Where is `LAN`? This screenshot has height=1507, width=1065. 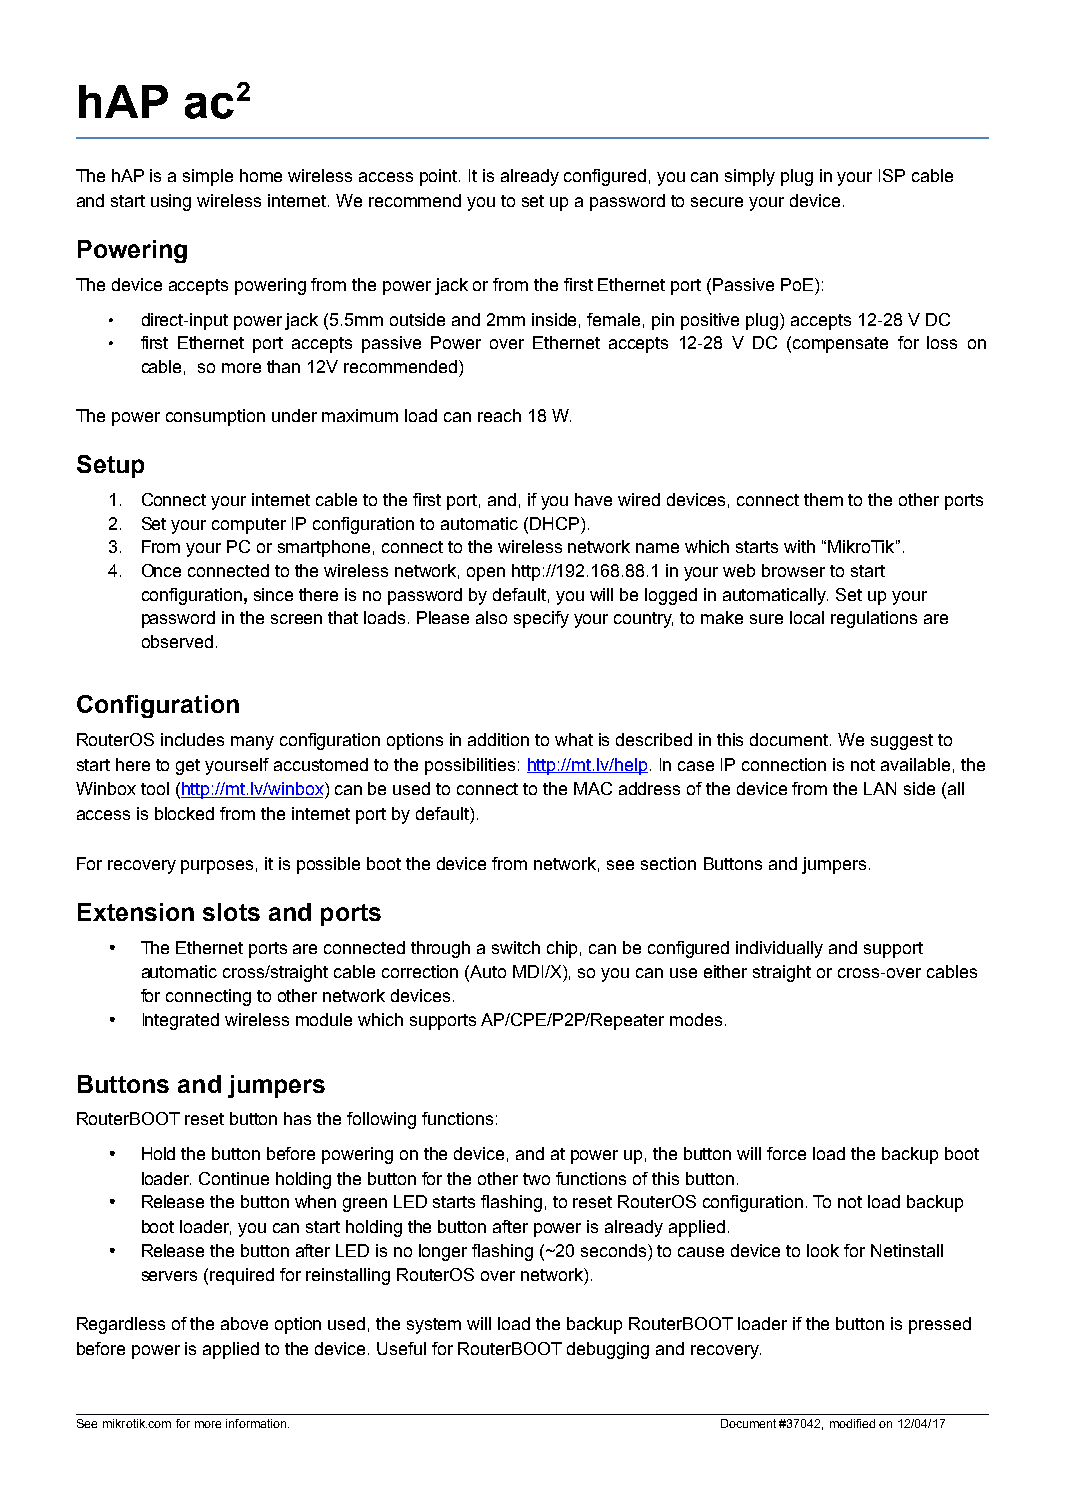 LAN is located at coordinates (880, 788).
